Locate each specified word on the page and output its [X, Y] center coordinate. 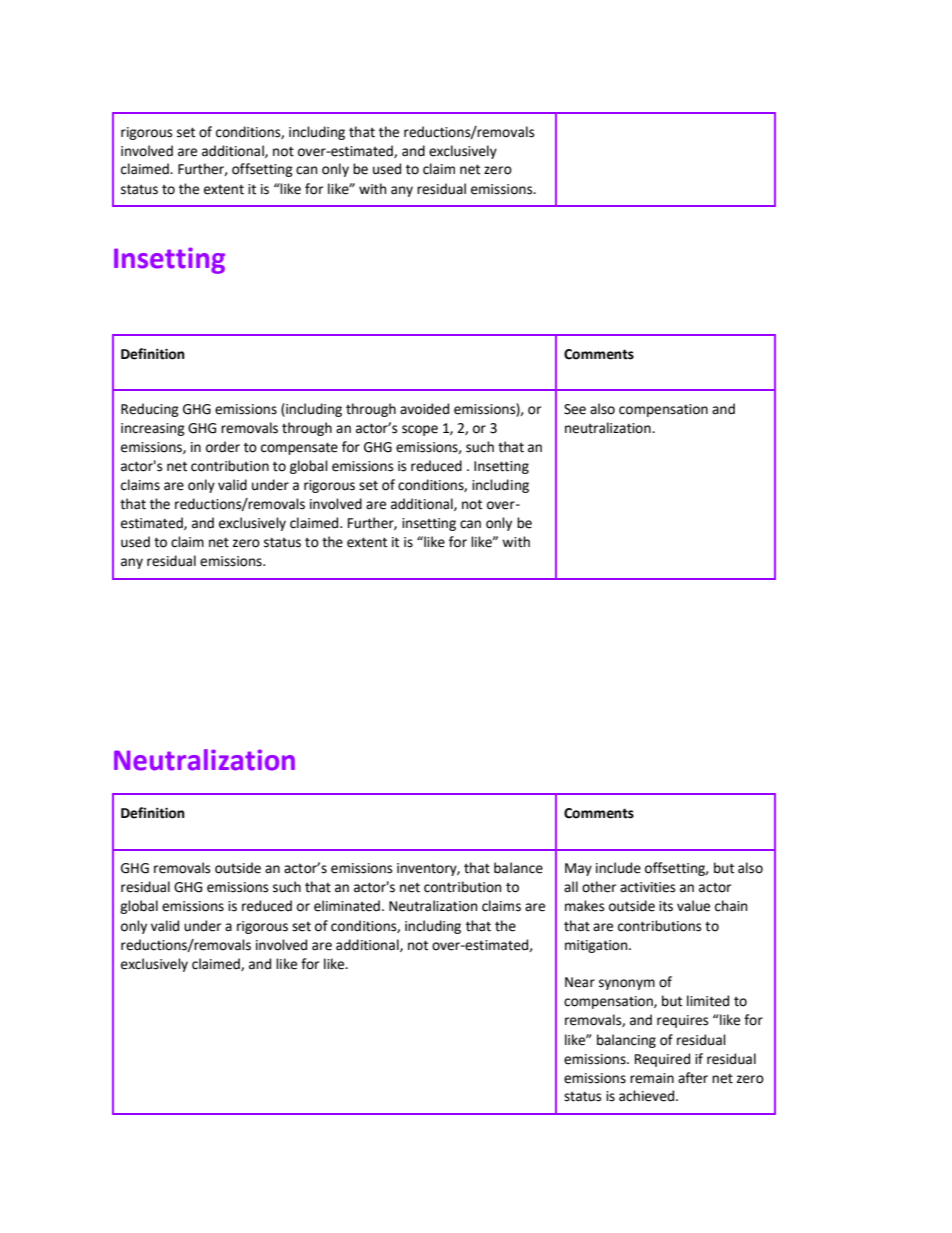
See [575, 409]
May [578, 869]
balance [518, 868]
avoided [424, 409]
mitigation [597, 946]
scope [420, 430]
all [571, 886]
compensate [299, 448]
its [666, 906]
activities [647, 887]
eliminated [347, 906]
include [618, 868]
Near [580, 982]
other [599, 887]
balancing [626, 1041]
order [223, 447]
